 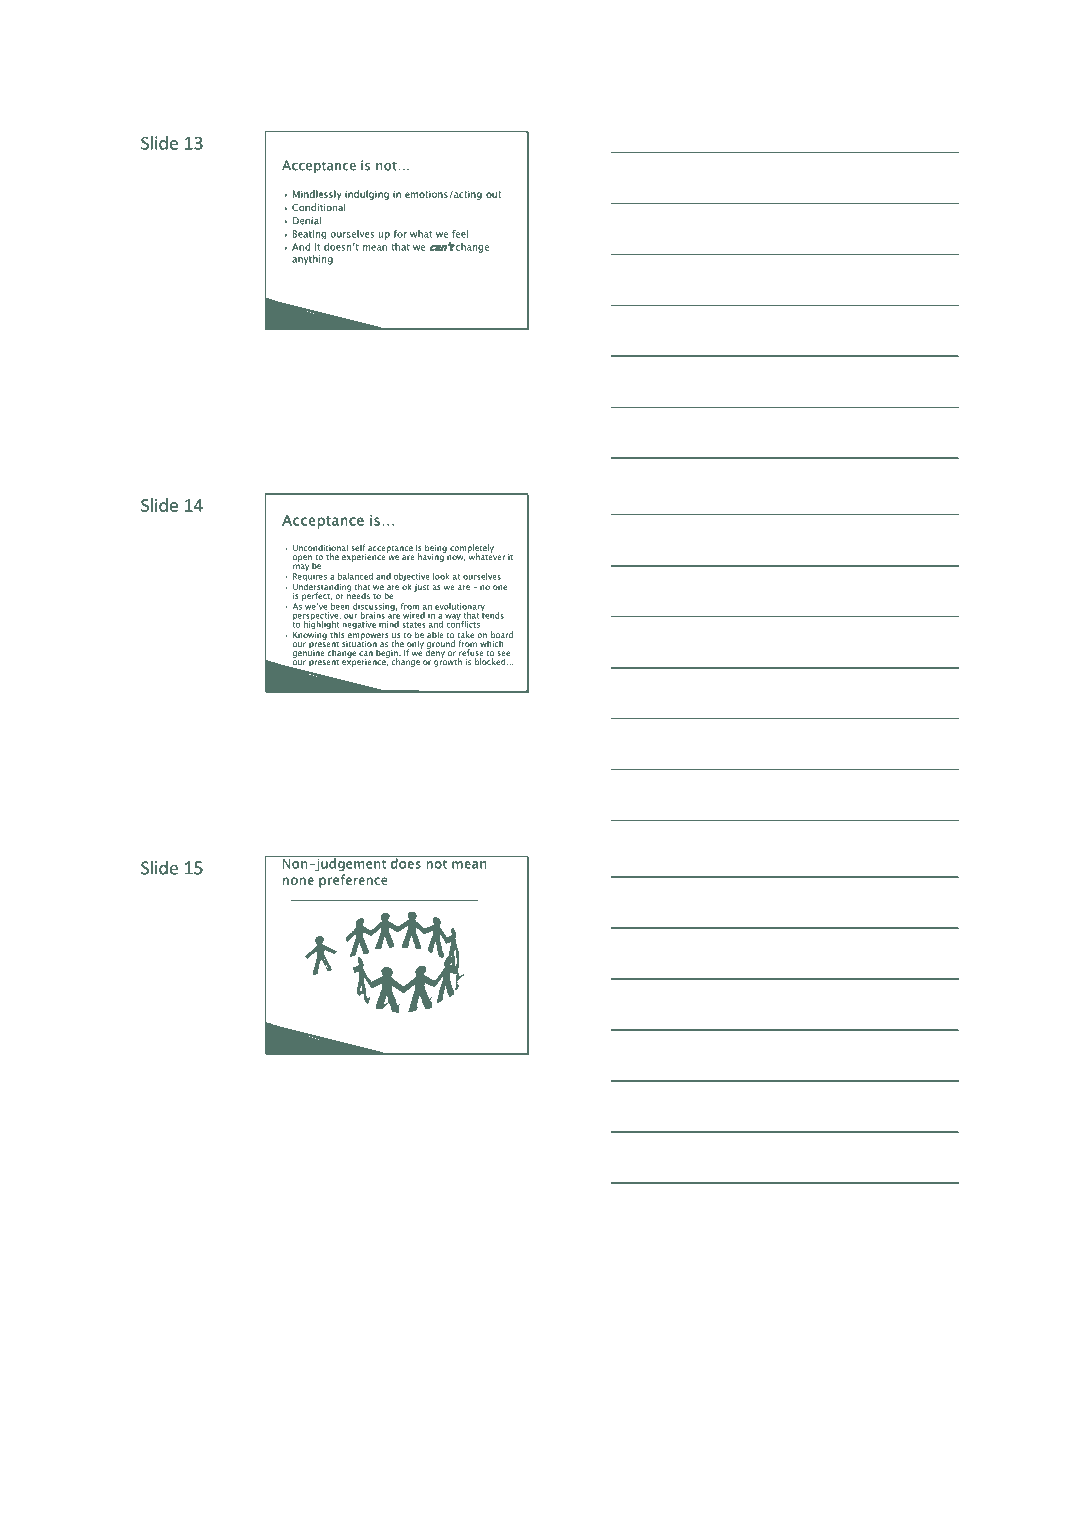 What do you see at coordinates (307, 220) in the page?
I see `Denial` at bounding box center [307, 220].
